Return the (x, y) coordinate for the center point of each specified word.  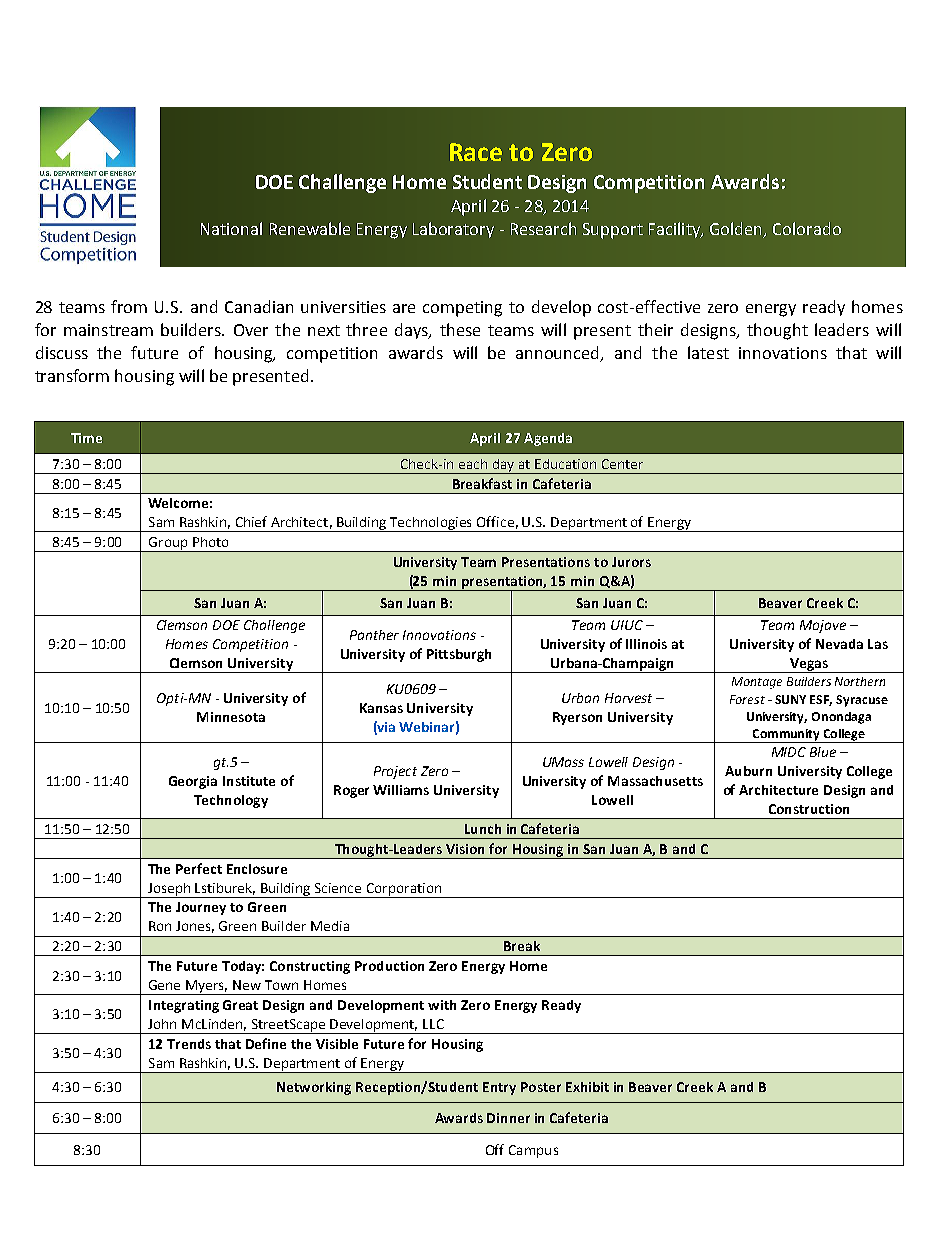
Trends (189, 1044)
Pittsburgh (459, 655)
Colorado (807, 228)
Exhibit (587, 1087)
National (231, 228)
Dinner (508, 1118)
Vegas (808, 665)
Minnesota (231, 717)
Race (476, 152)
